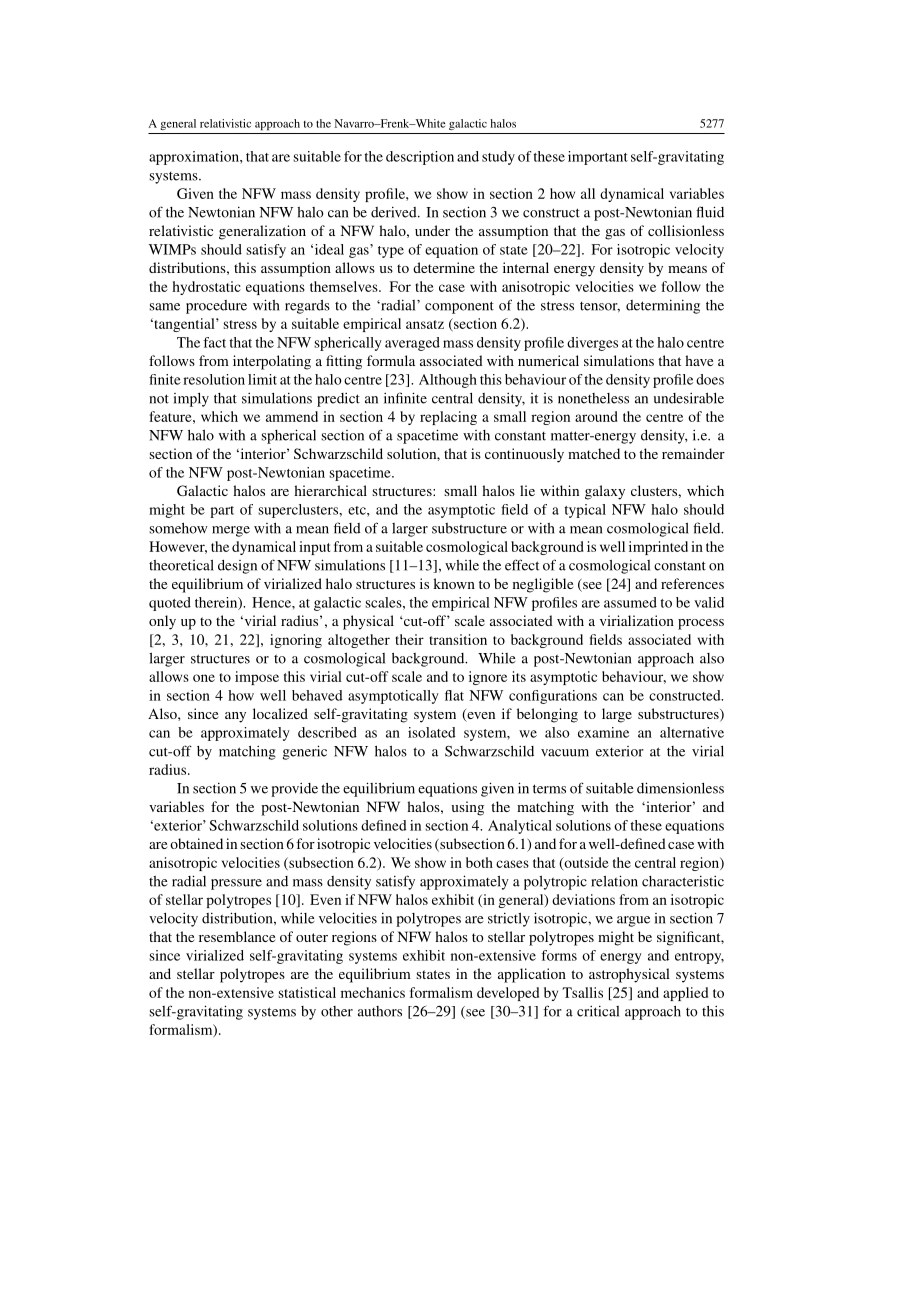 Image resolution: width=924 pixels, height=1307 pixels. What do you see at coordinates (420, 158) in the screenshot?
I see `description` at bounding box center [420, 158].
